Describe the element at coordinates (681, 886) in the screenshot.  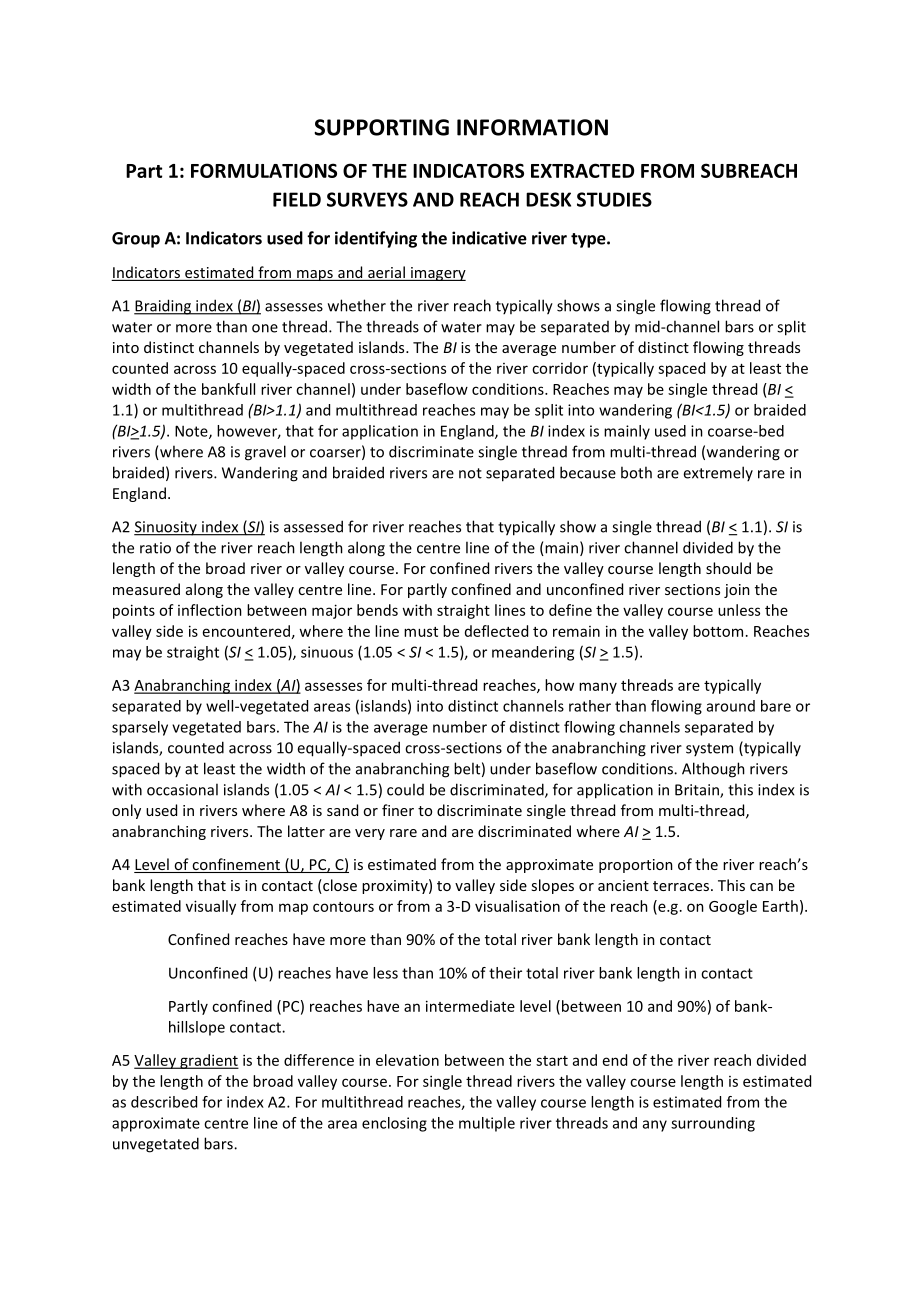
I see `terraces` at that location.
